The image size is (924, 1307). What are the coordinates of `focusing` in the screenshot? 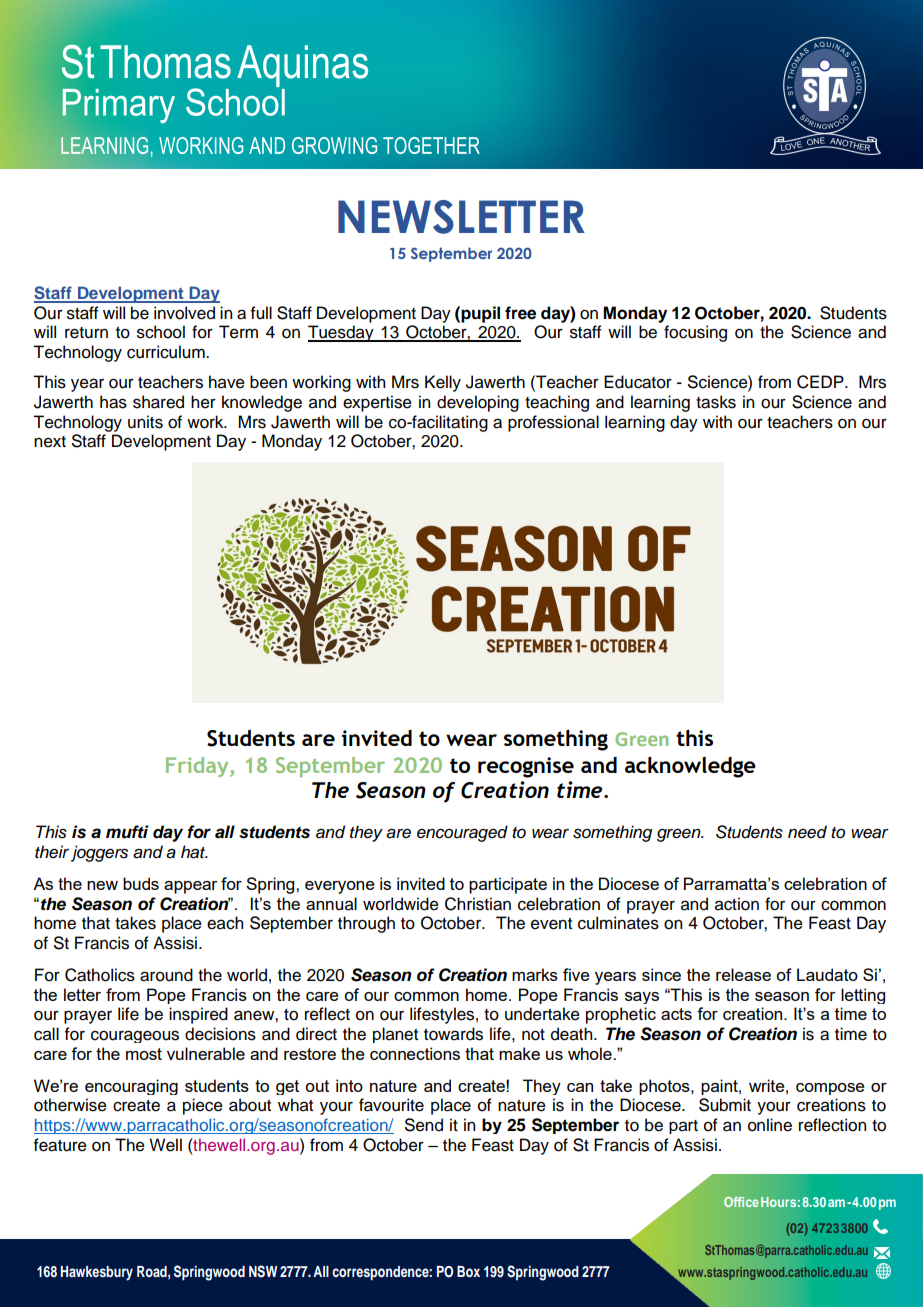 It's located at (695, 333).
